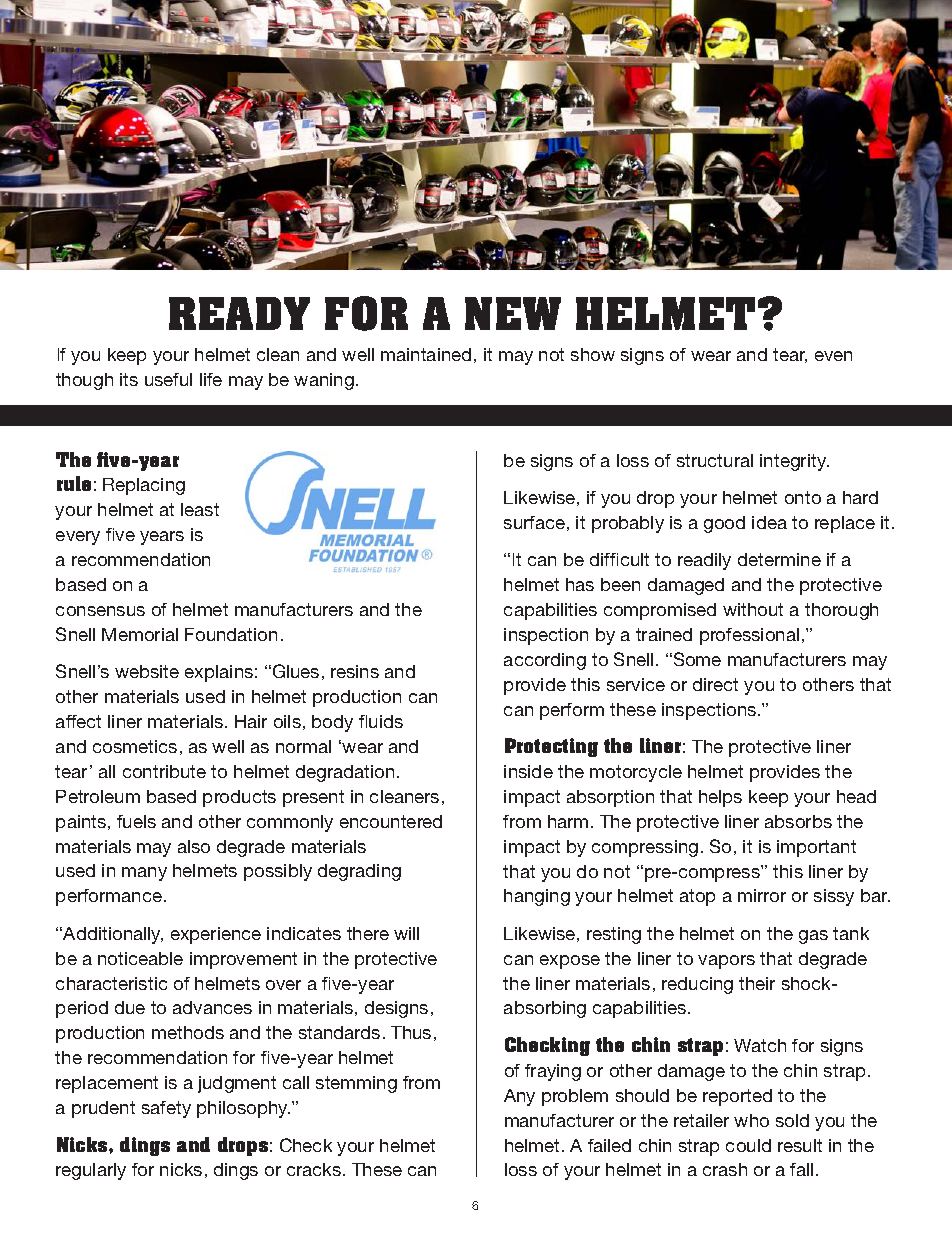 The width and height of the image is (952, 1233). What do you see at coordinates (720, 798) in the image?
I see `helps` at bounding box center [720, 798].
